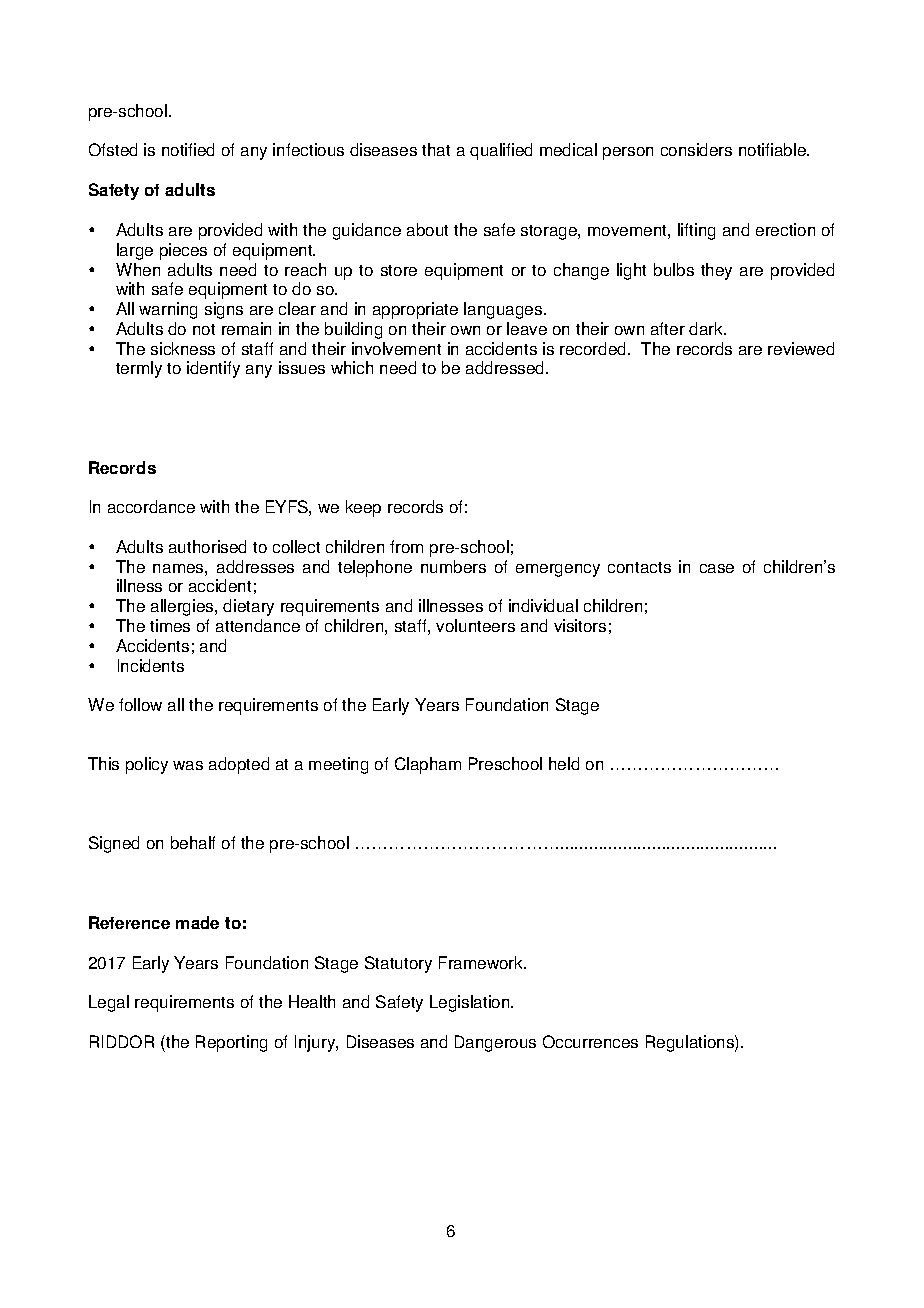  What do you see at coordinates (188, 149) in the screenshot?
I see `notified` at bounding box center [188, 149].
